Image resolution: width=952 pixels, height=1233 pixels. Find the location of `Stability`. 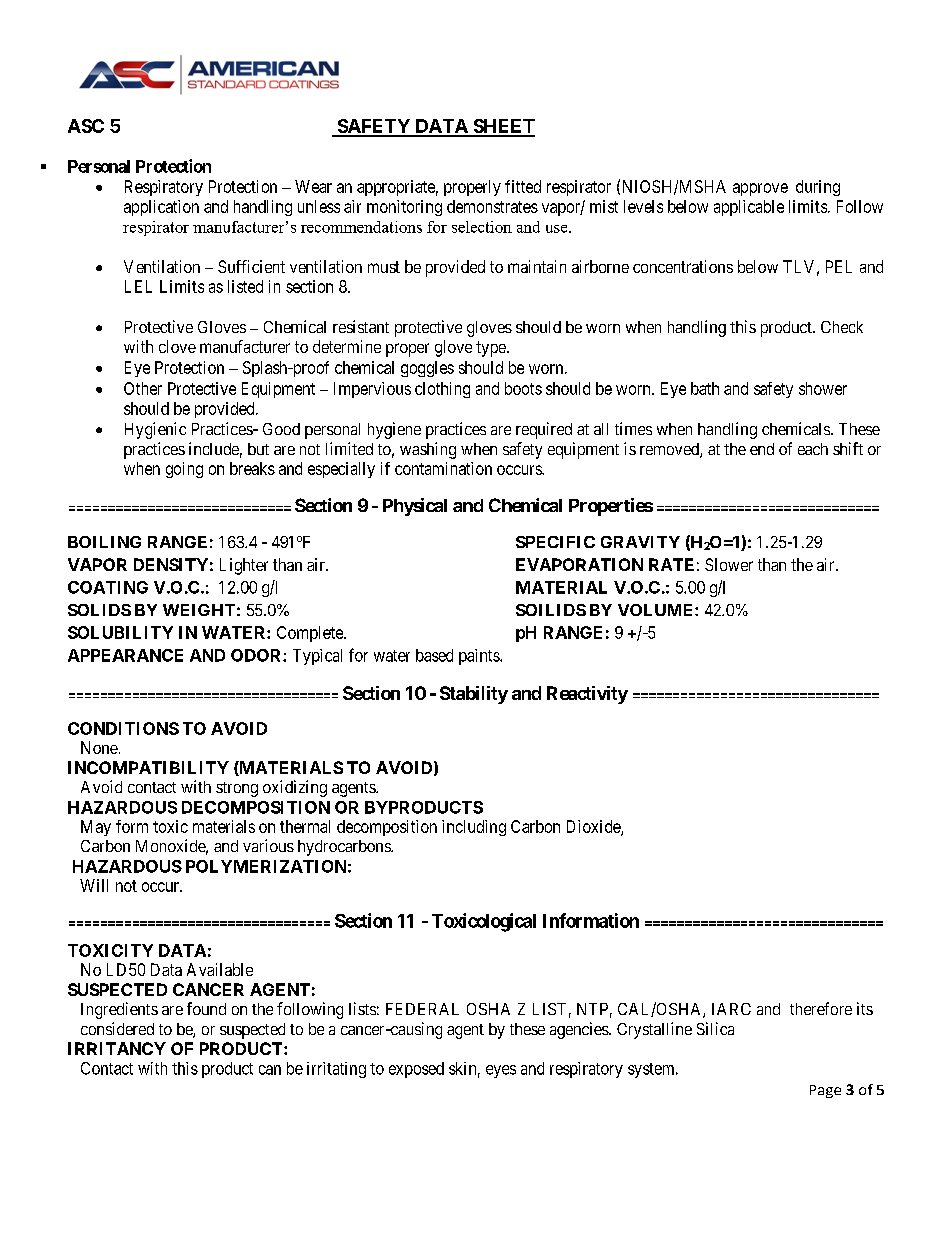

Stability is located at coordinates (474, 695).
